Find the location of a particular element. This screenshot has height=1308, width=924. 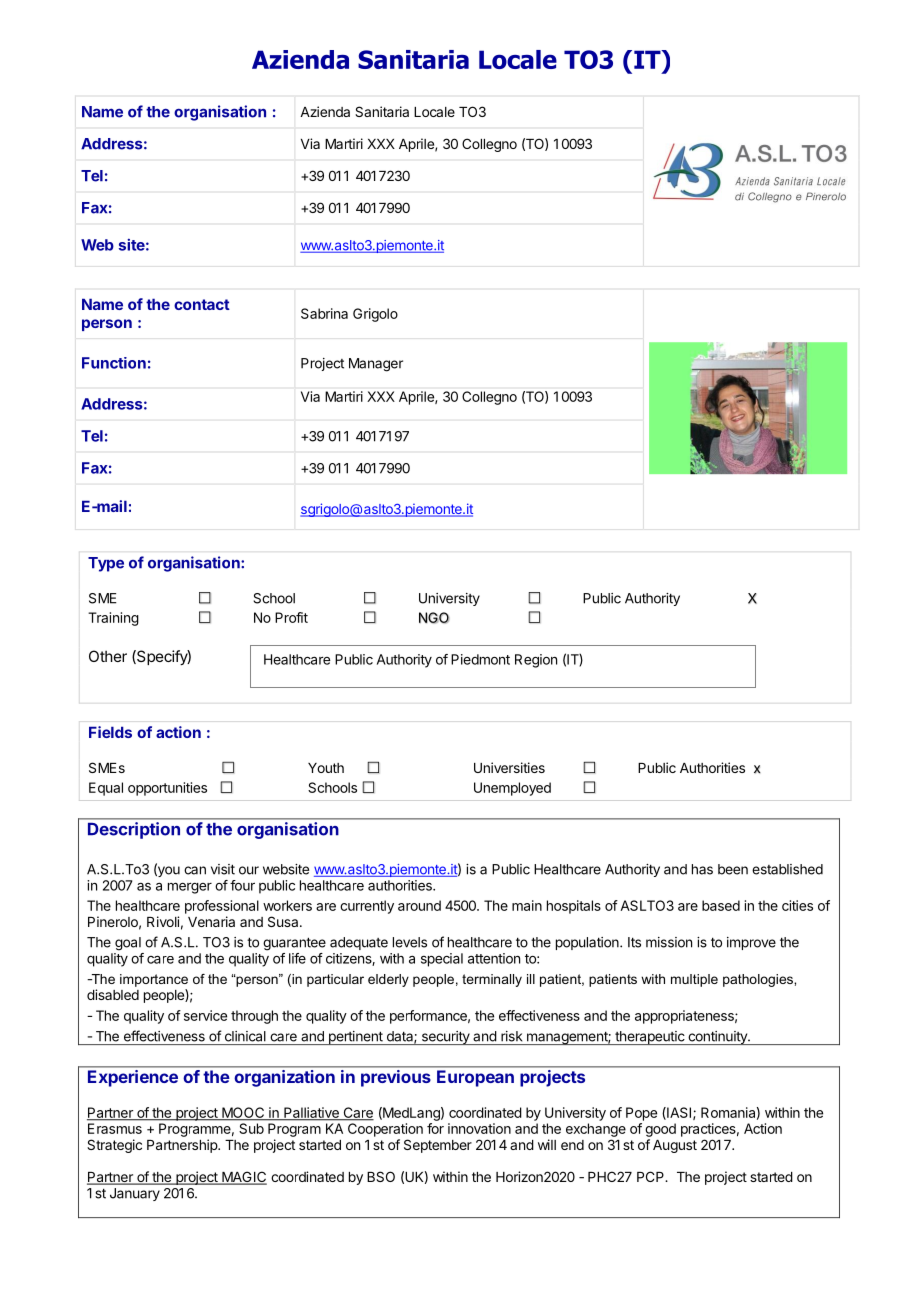

NGO is located at coordinates (434, 618).
